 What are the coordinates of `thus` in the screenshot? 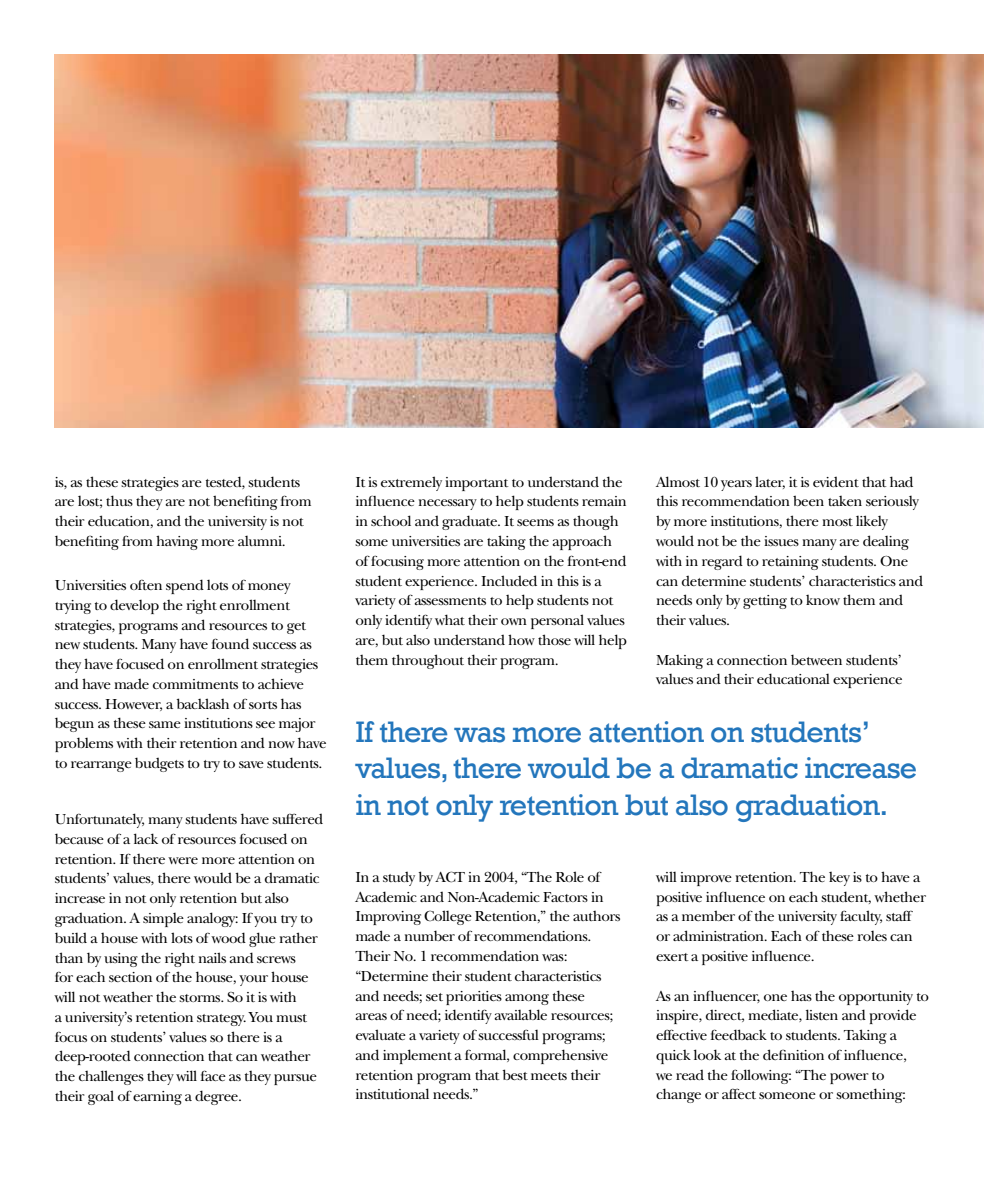 It's located at (119, 500).
